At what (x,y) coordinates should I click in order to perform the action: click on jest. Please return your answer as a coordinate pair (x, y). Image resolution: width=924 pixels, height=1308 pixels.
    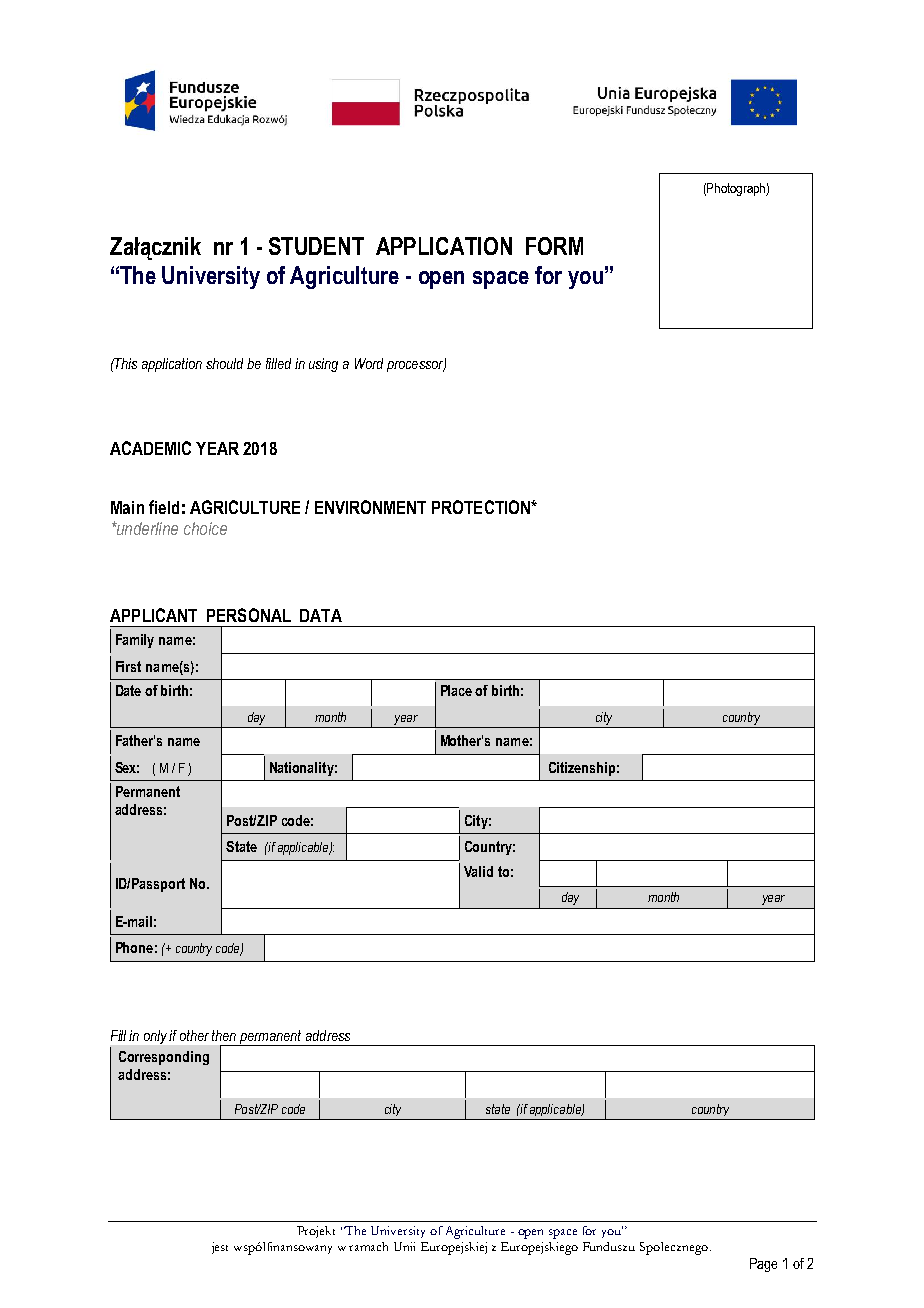
    Looking at the image, I should click on (220, 1248).
